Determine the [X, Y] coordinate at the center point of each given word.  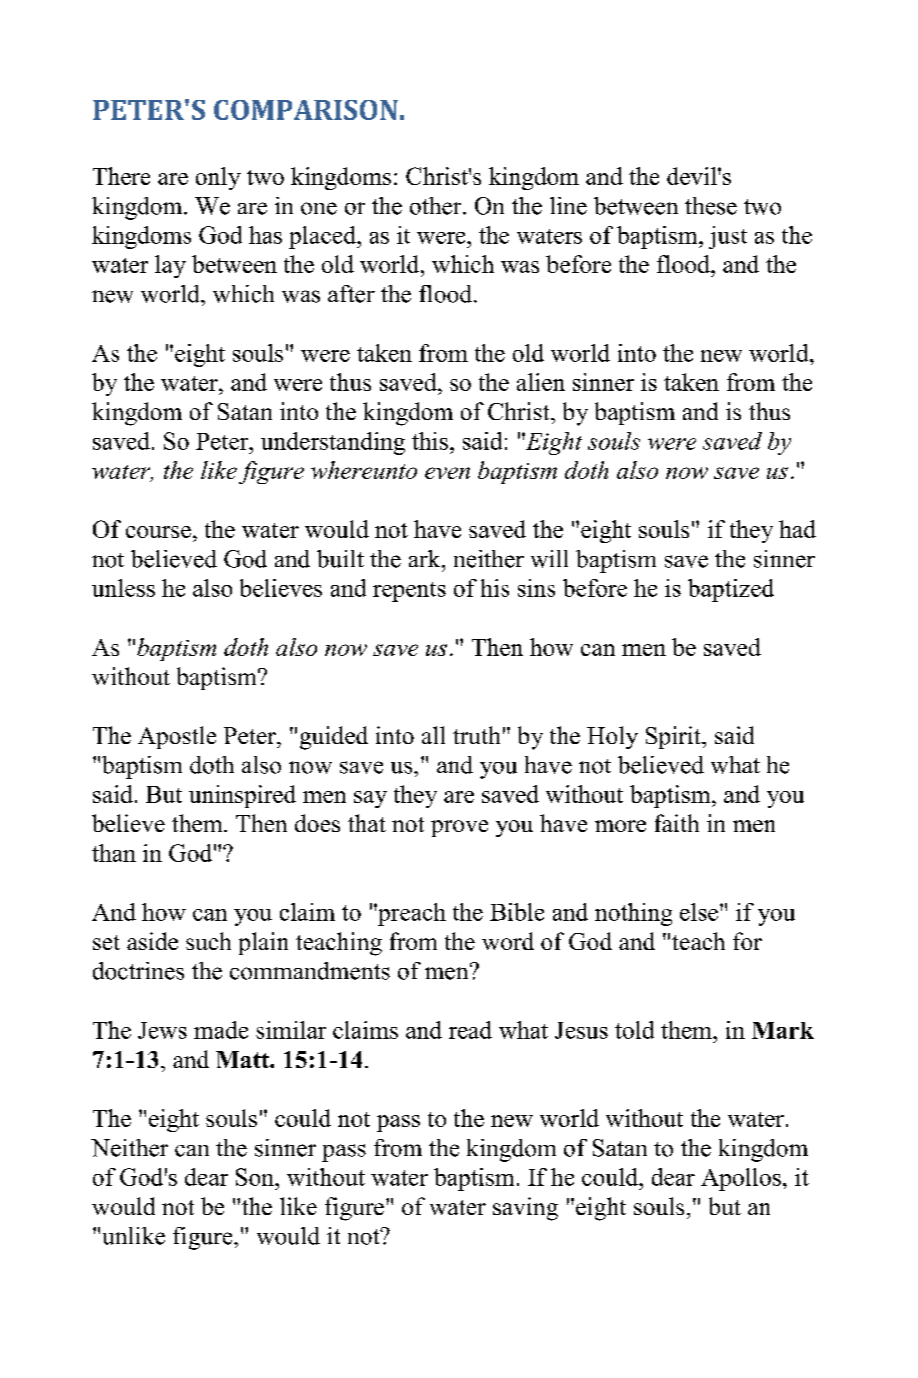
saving [525, 1209]
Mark [783, 1030]
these [711, 206]
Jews [162, 1030]
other [437, 206]
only [218, 178]
